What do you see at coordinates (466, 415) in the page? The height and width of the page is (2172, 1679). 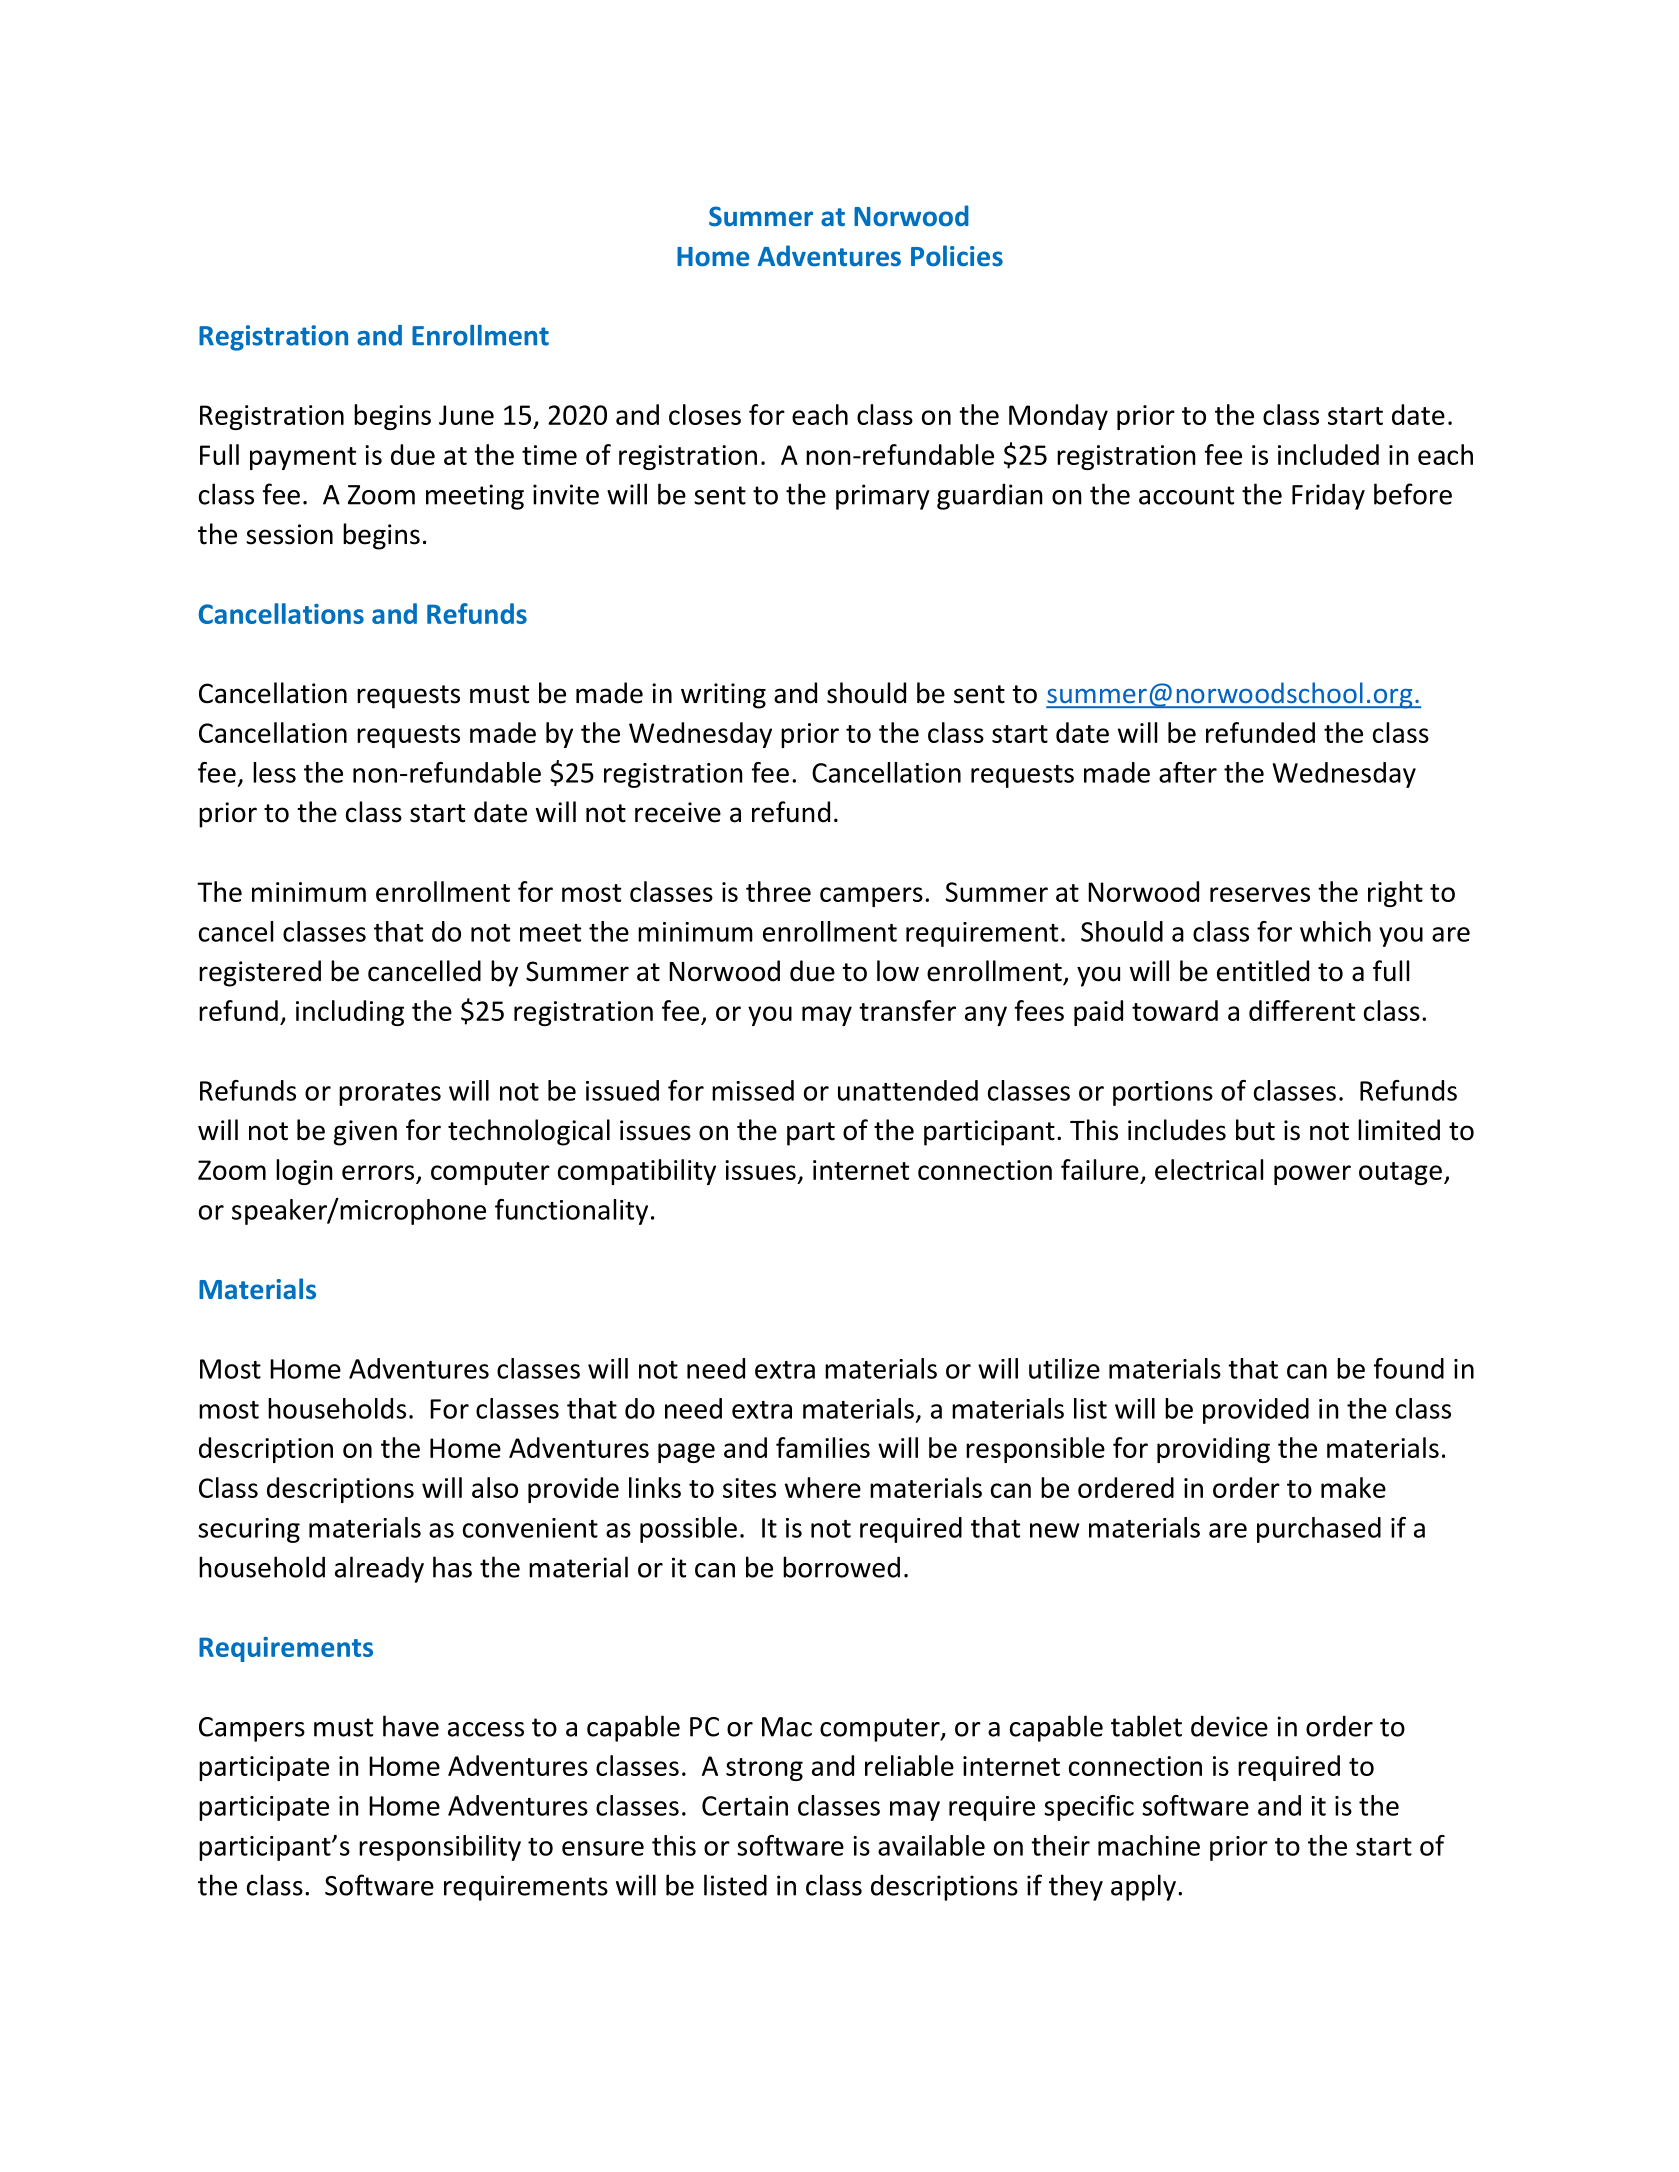 I see `June` at bounding box center [466, 415].
